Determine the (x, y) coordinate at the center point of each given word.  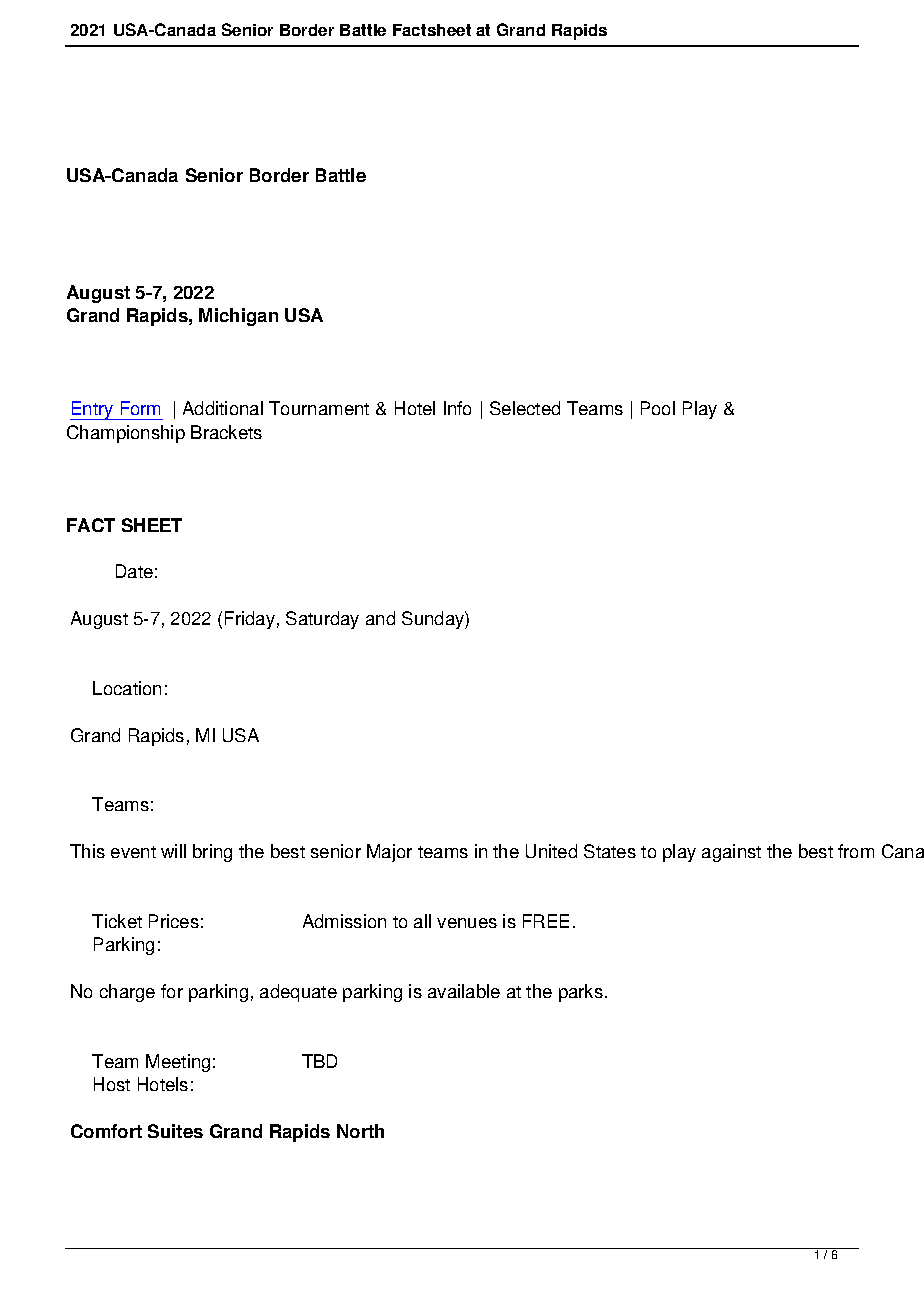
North (360, 1131)
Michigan (238, 317)
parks (581, 993)
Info (457, 408)
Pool (658, 408)
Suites (175, 1131)
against (731, 853)
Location (127, 688)
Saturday (322, 620)
